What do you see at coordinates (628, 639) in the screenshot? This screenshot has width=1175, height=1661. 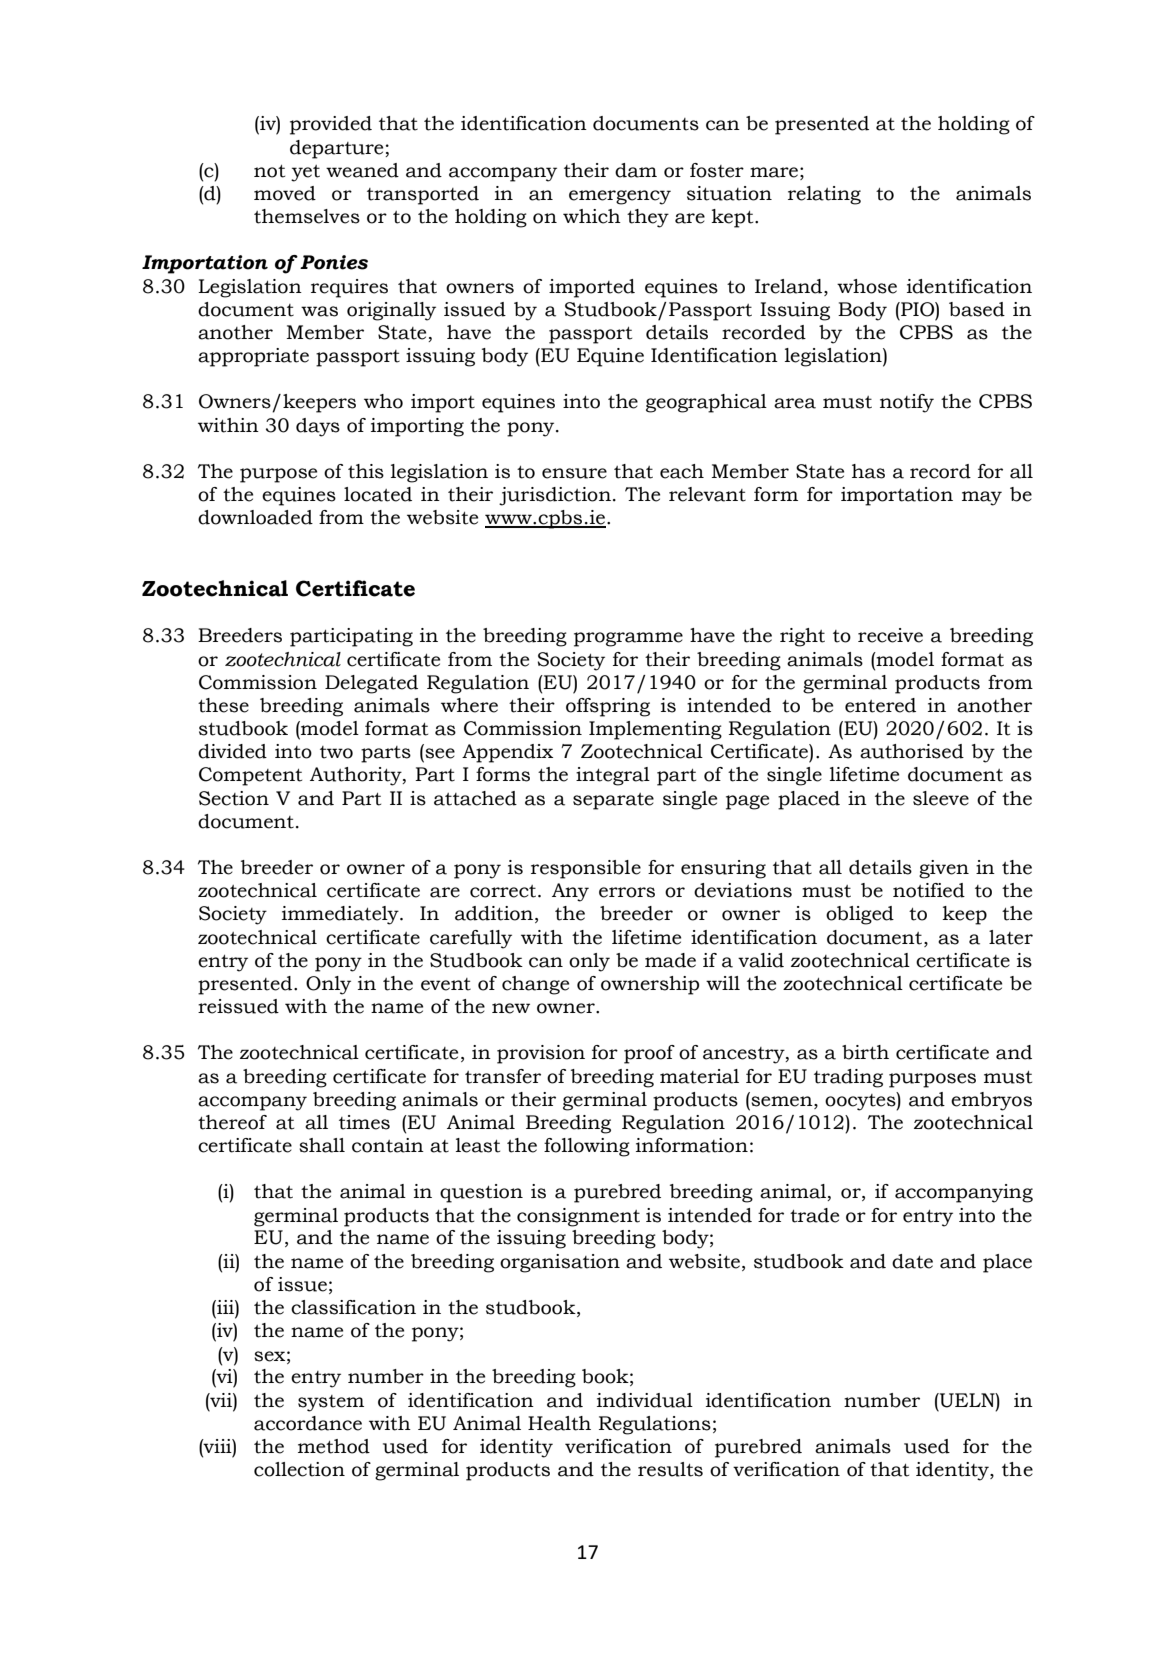 I see `programme` at bounding box center [628, 639].
